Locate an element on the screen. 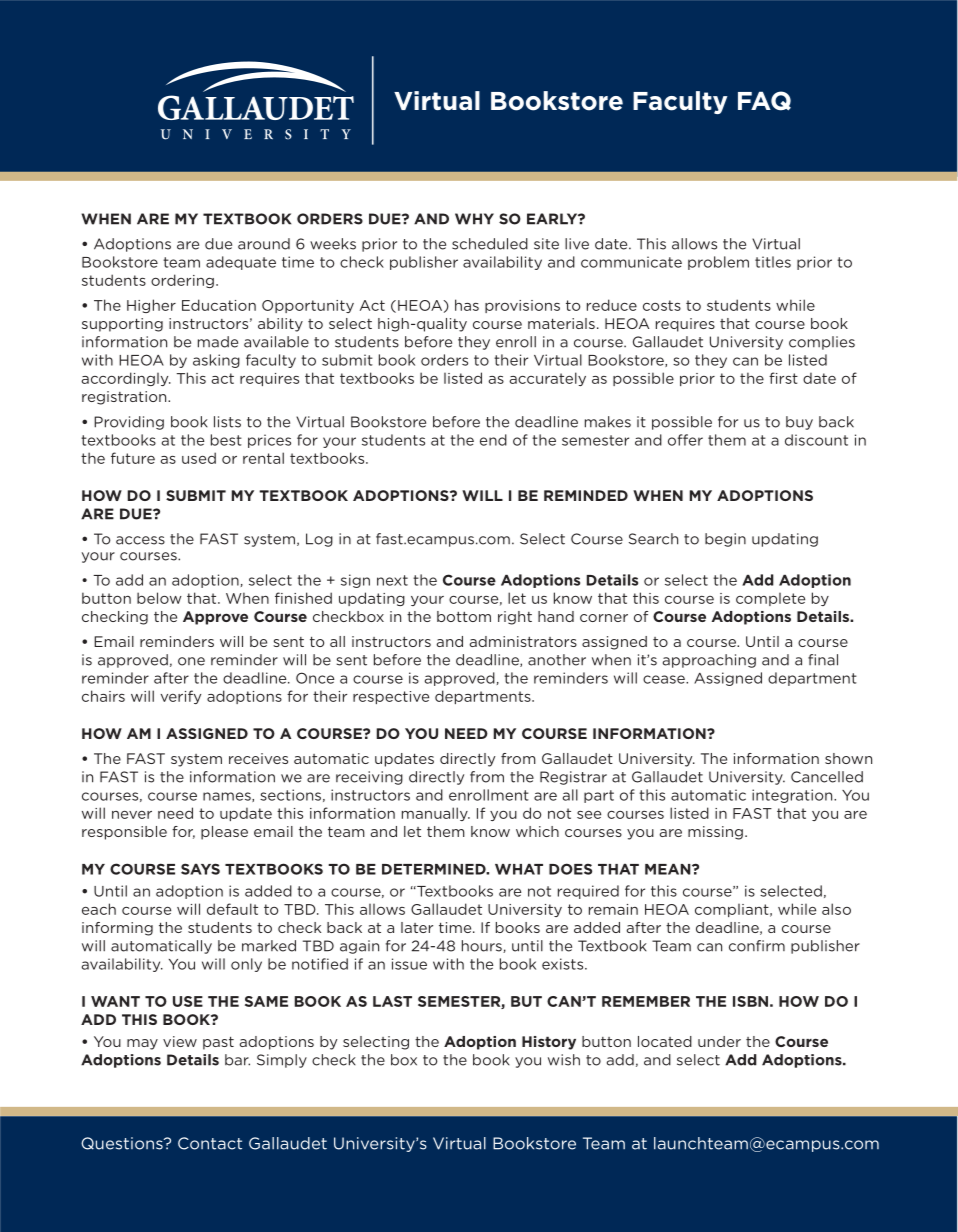  never is located at coordinates (132, 814).
